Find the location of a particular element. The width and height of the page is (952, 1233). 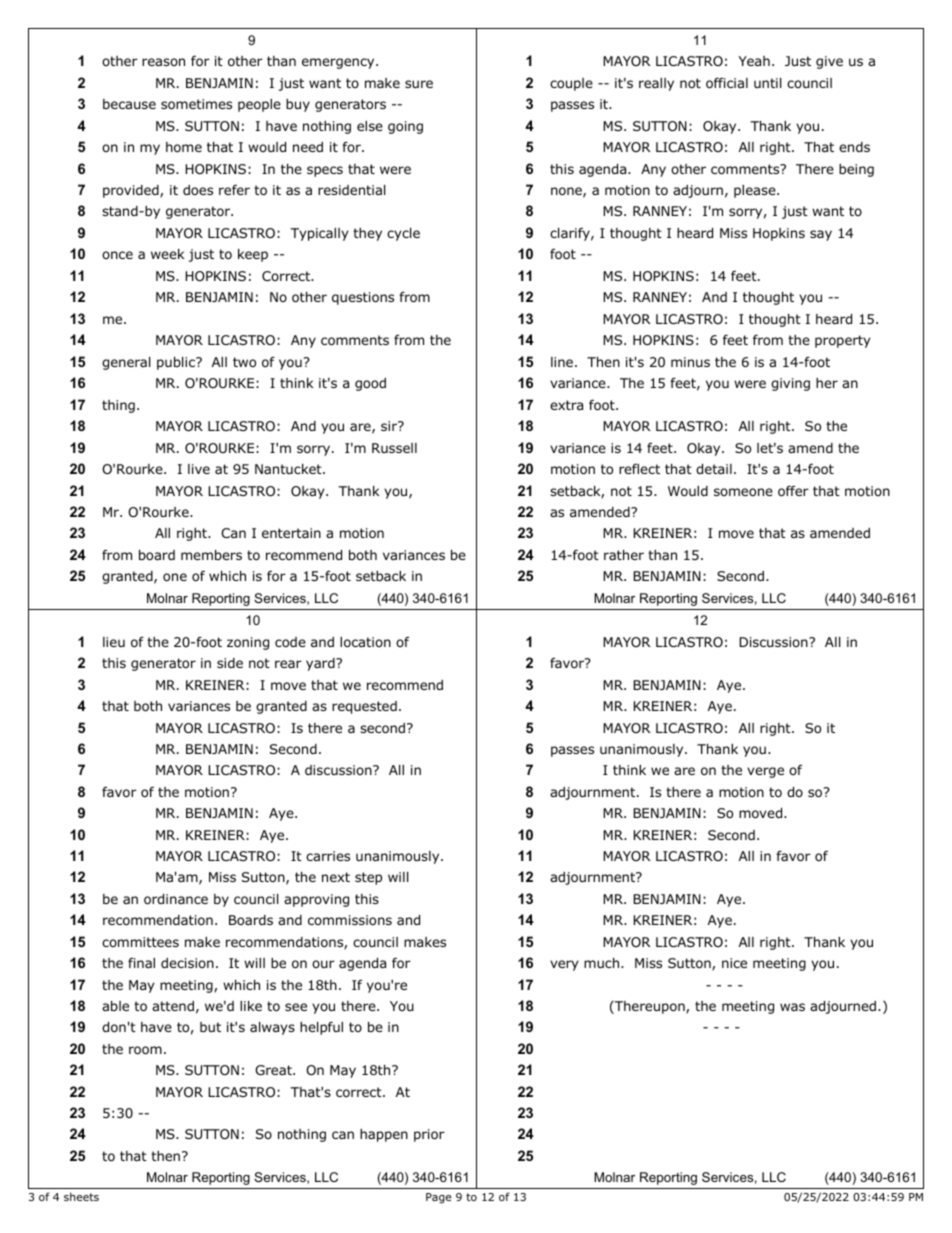

sheets is located at coordinates (81, 1196).
